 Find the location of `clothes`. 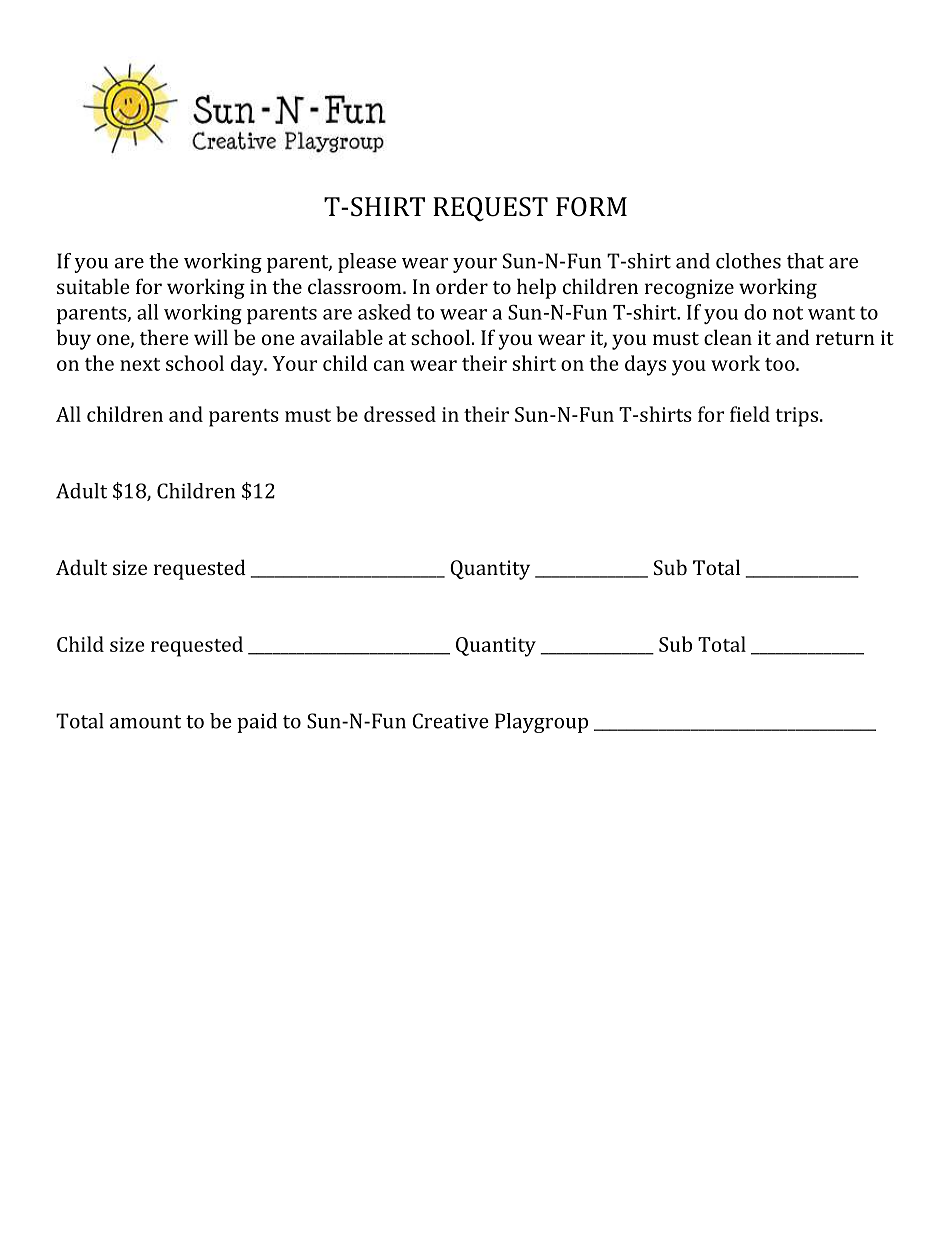

clothes is located at coordinates (748, 261).
